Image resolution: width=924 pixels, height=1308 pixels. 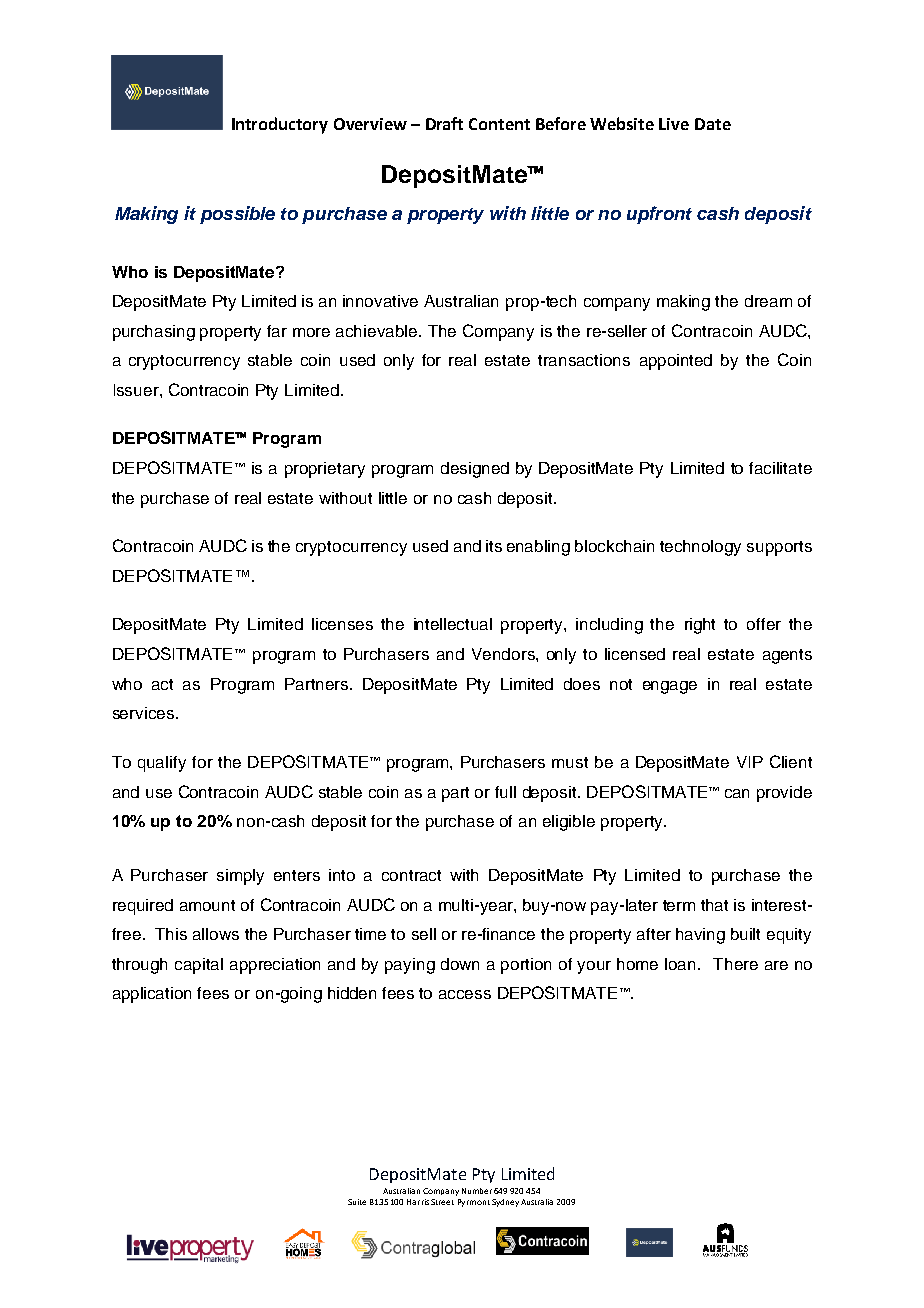 What do you see at coordinates (713, 124) in the screenshot?
I see `Date` at bounding box center [713, 124].
